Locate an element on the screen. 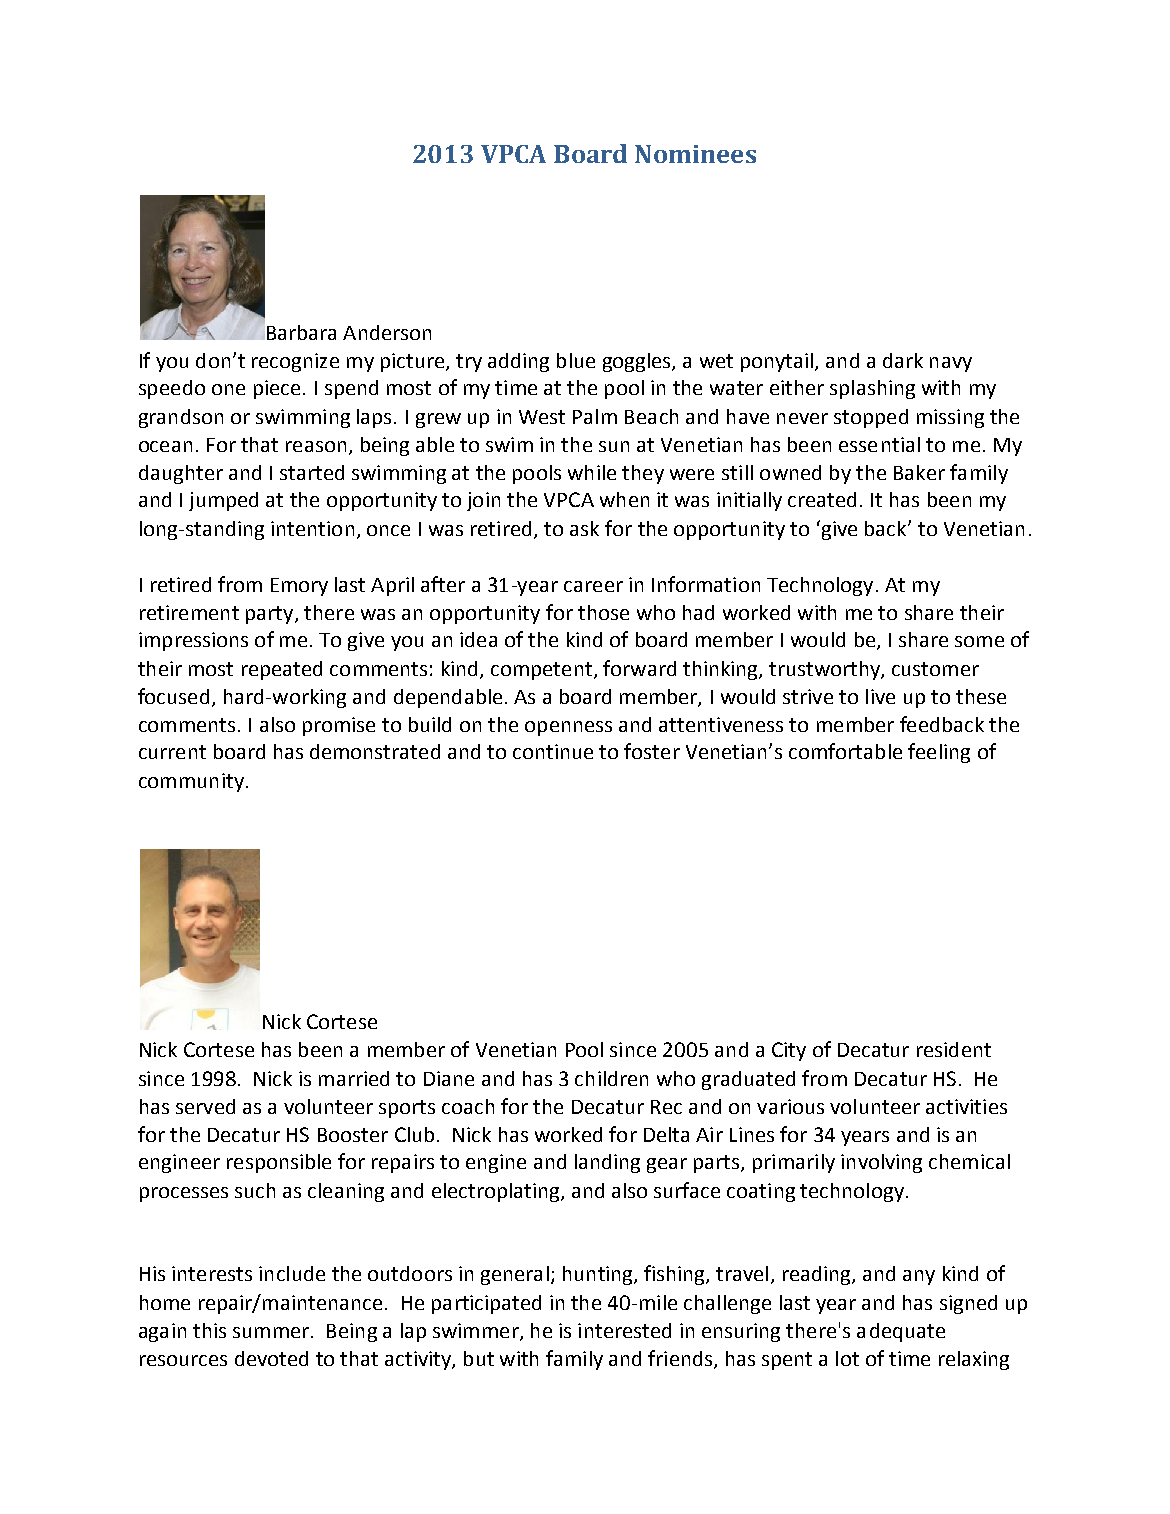  Baker is located at coordinates (919, 472).
